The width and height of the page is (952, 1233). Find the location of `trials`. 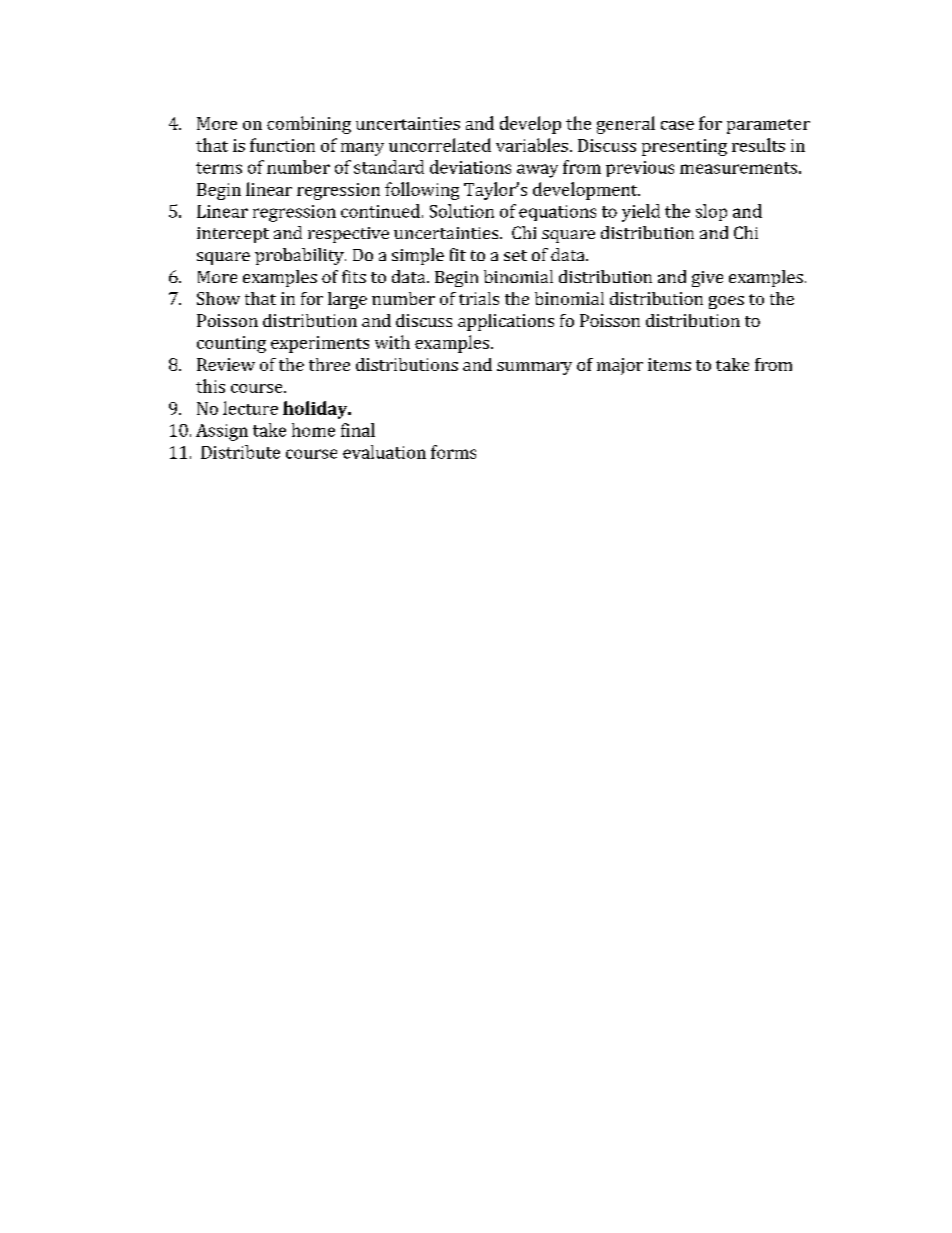

trials is located at coordinates (479, 298).
